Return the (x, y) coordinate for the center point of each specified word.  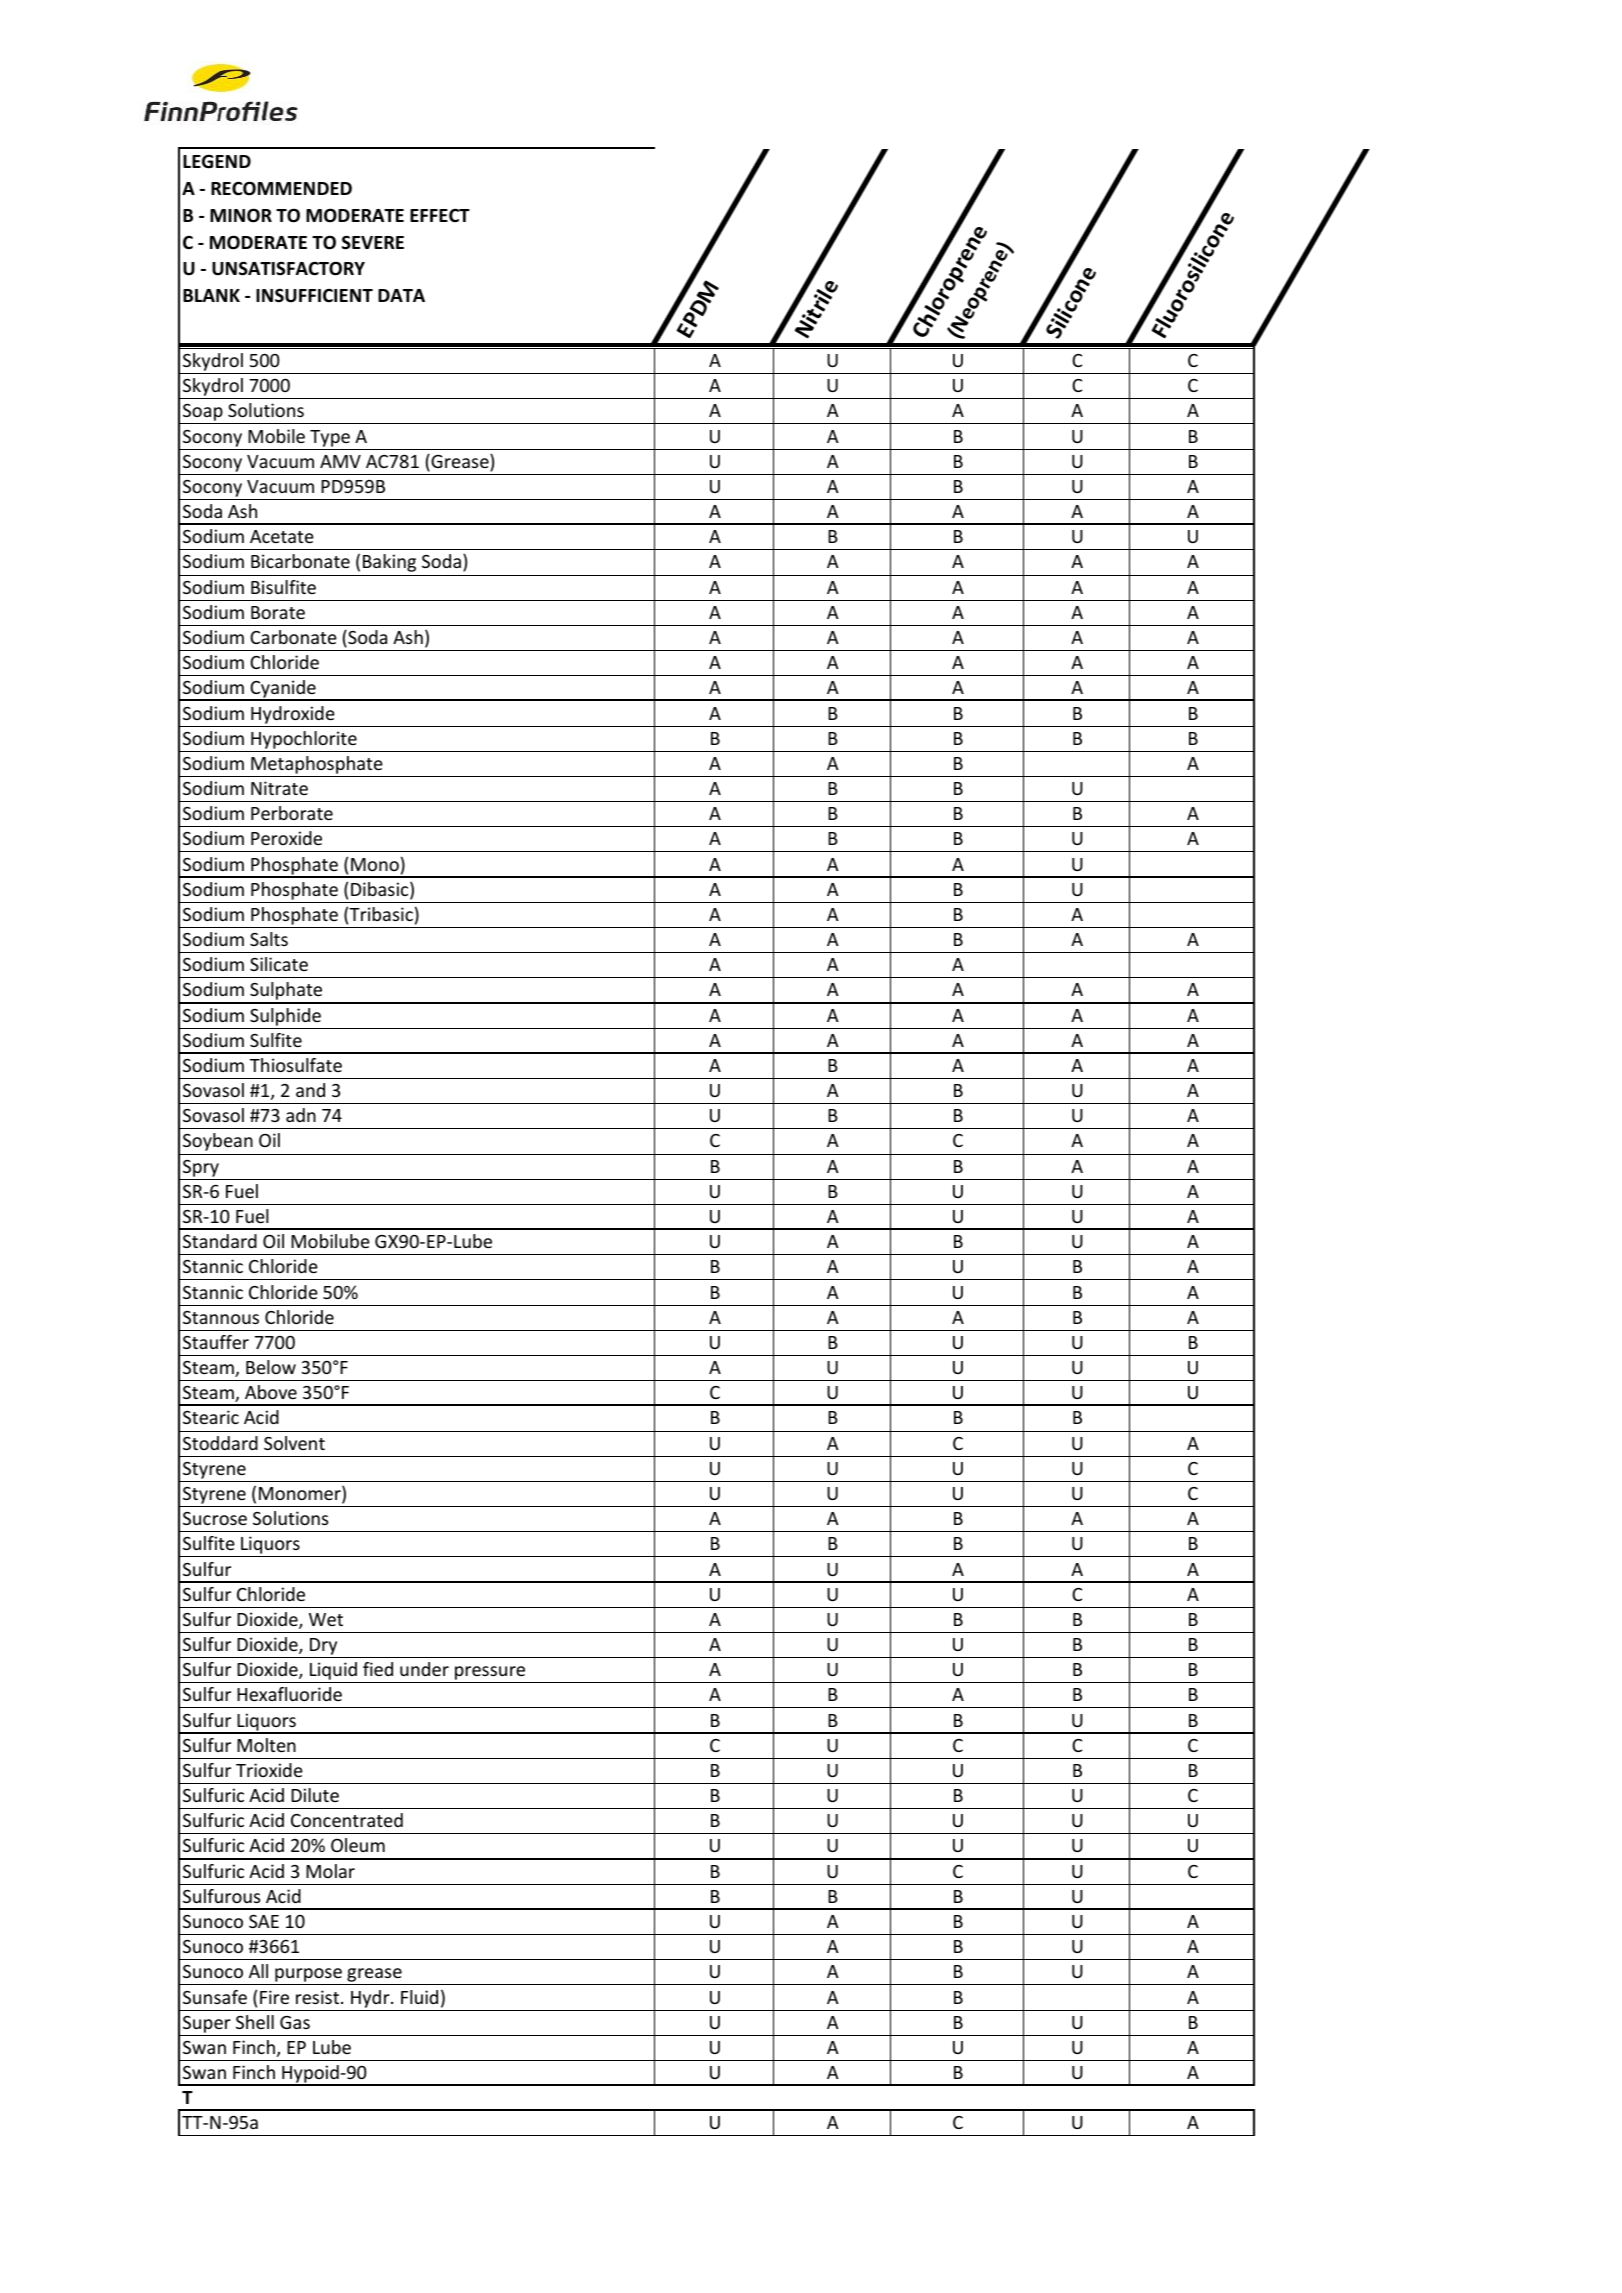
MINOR (241, 215)
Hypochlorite (304, 740)
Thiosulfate (296, 1065)
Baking (389, 563)
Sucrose (215, 1518)
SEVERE (373, 242)
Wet (326, 1619)
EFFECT (440, 215)
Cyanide (283, 690)
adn (301, 1115)
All (258, 1971)
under (424, 1669)
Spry (201, 1168)
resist (319, 1997)
